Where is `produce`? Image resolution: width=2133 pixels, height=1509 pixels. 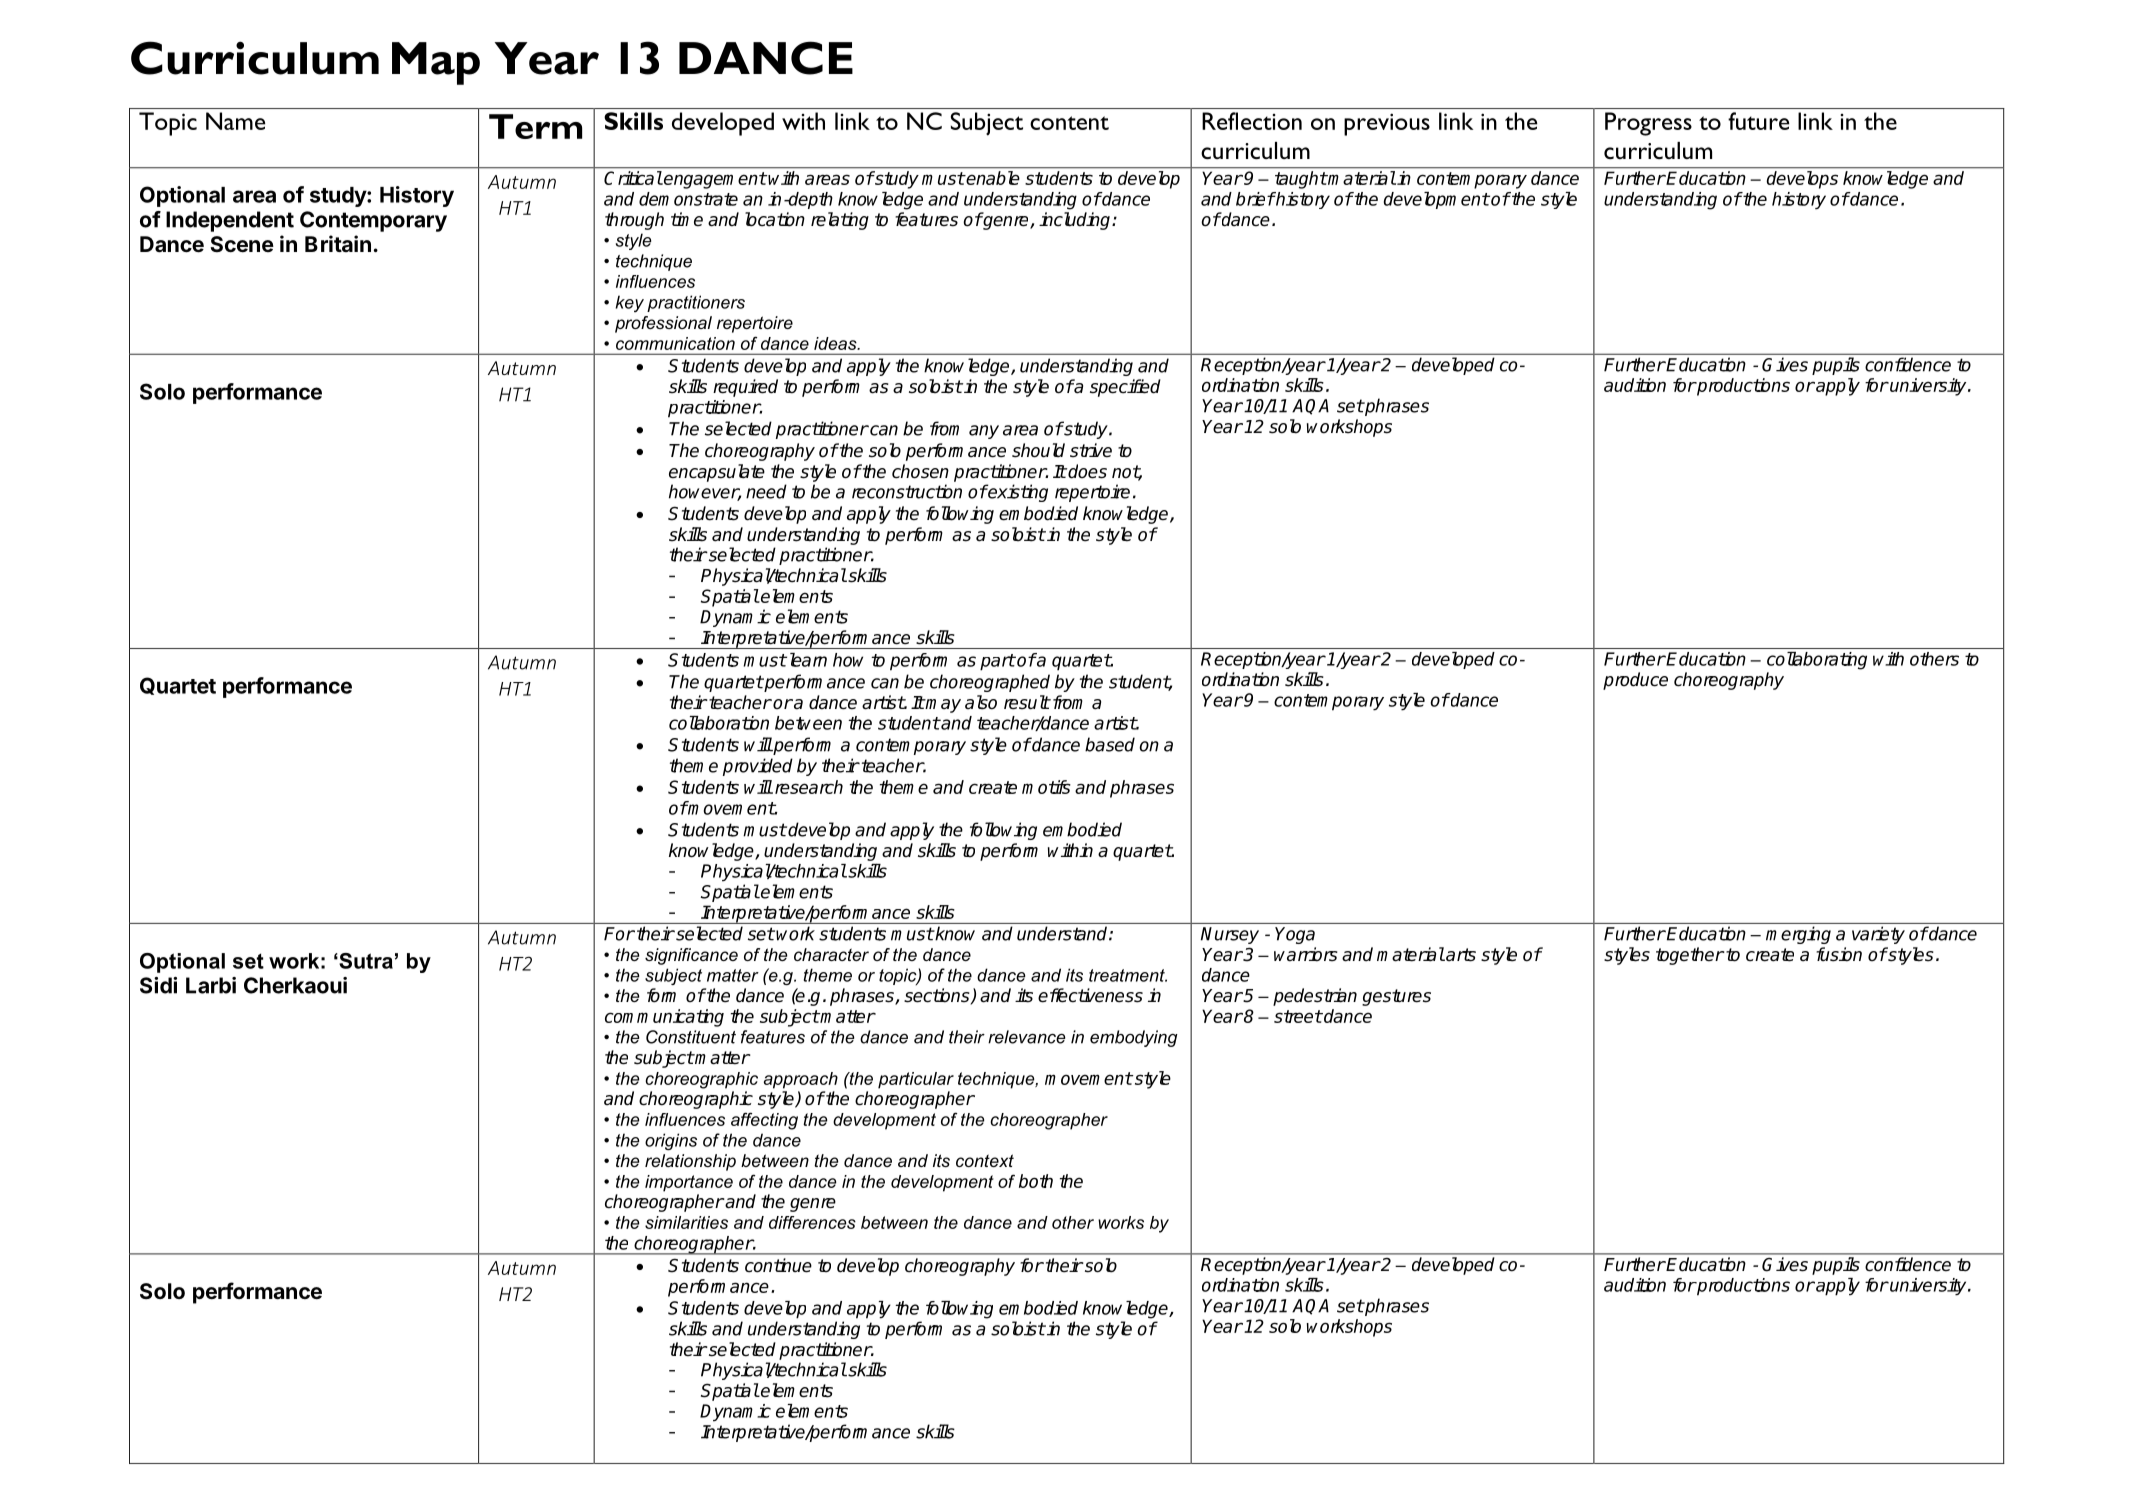 produce is located at coordinates (1635, 681).
